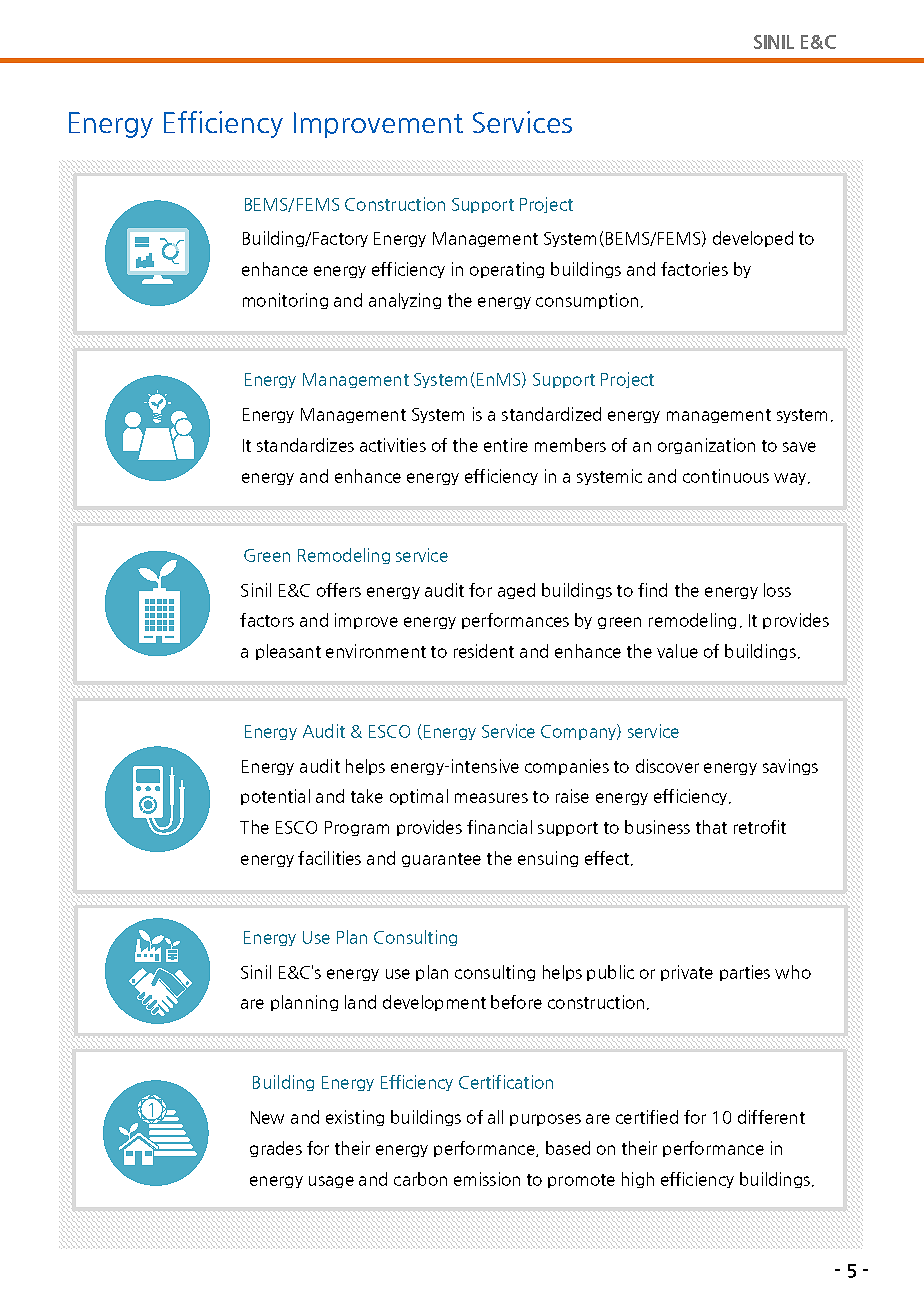 This screenshot has width=924, height=1308. Describe the element at coordinates (706, 446) in the screenshot. I see `organization` at that location.
